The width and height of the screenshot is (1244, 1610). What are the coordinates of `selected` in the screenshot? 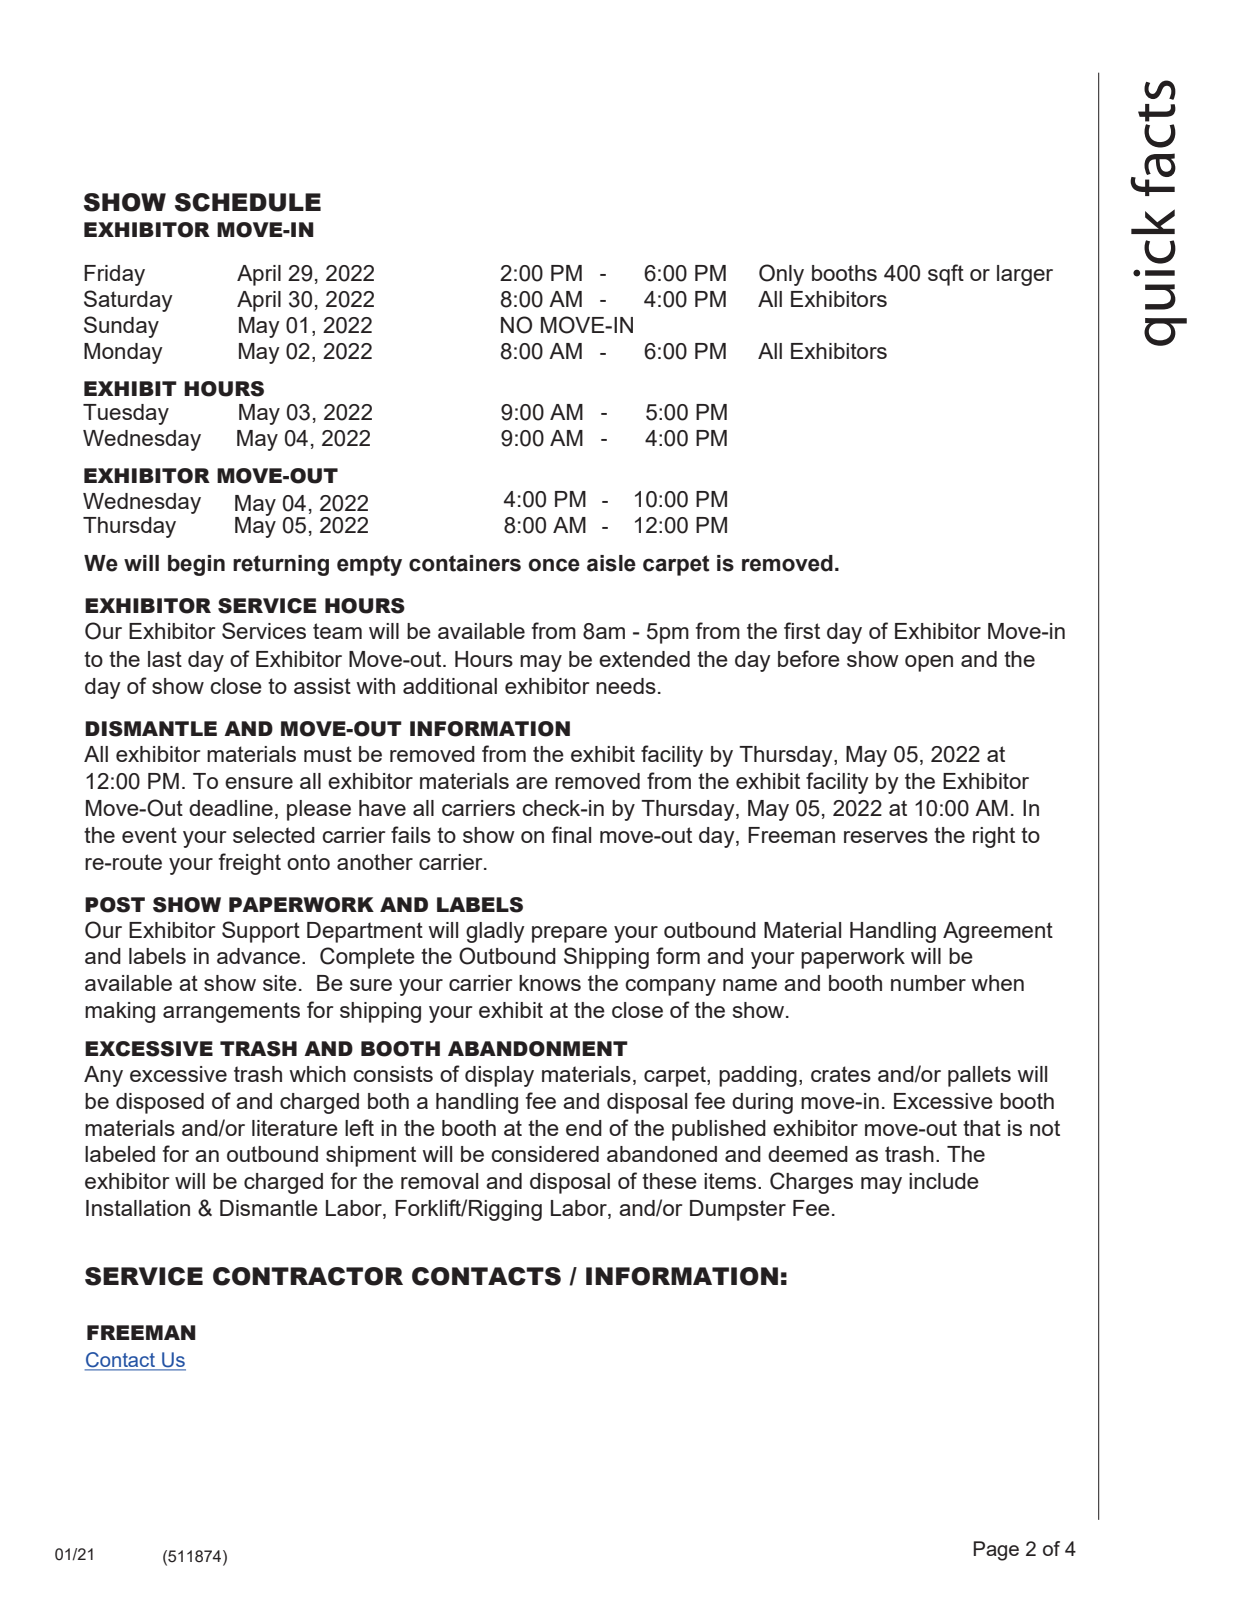 It's located at (274, 835).
